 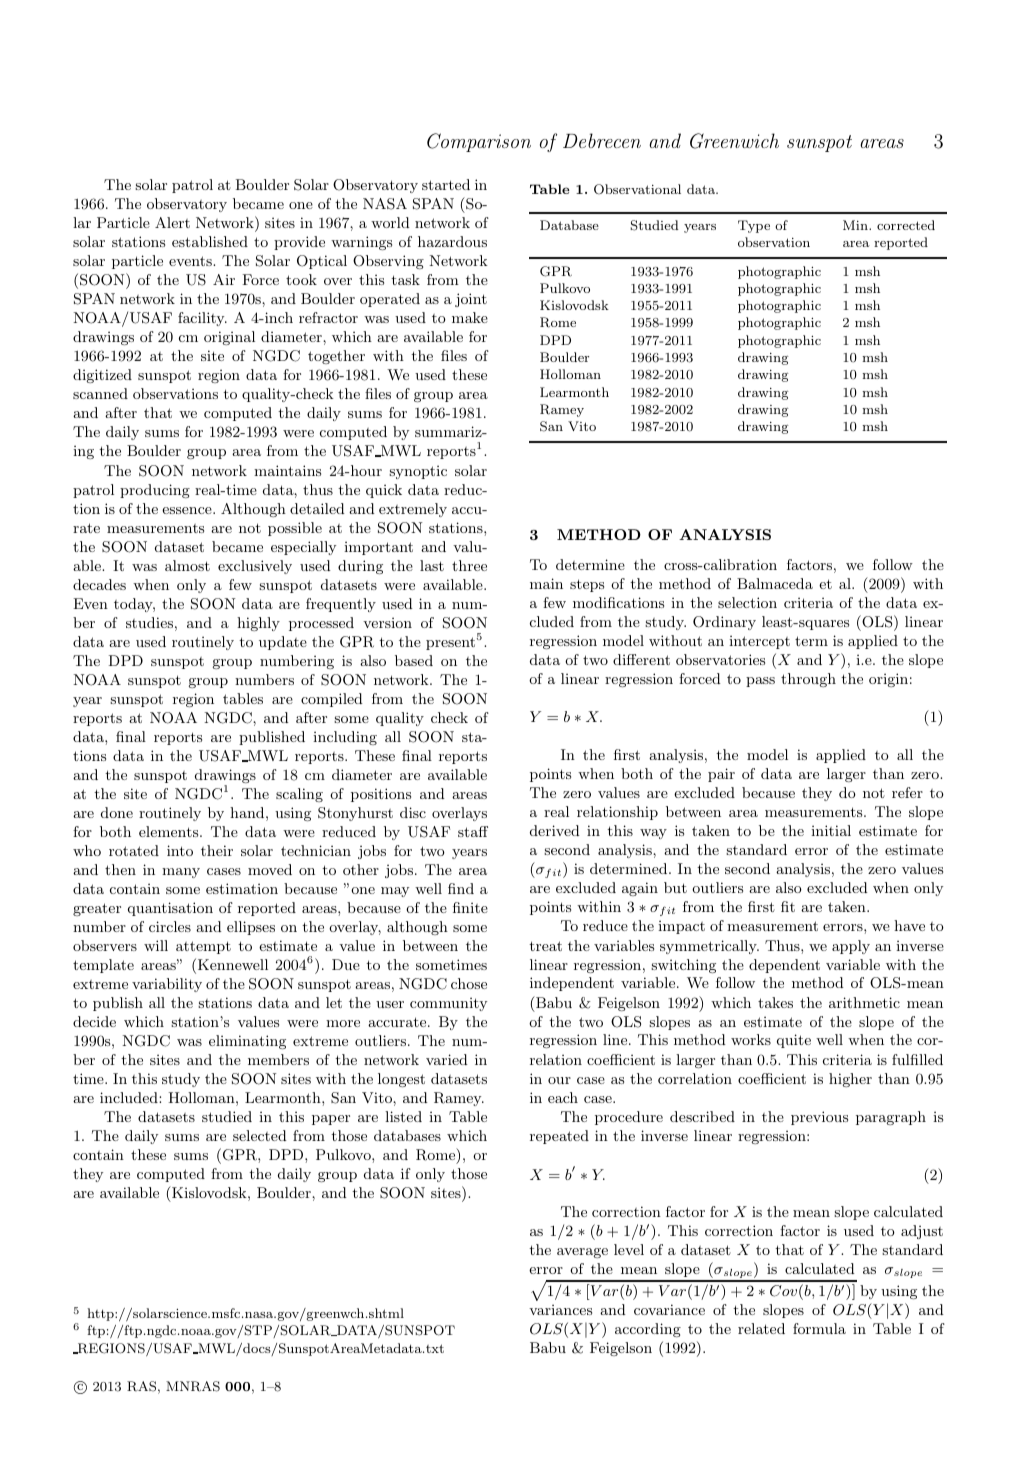 What do you see at coordinates (754, 226) in the page?
I see `Type` at bounding box center [754, 226].
